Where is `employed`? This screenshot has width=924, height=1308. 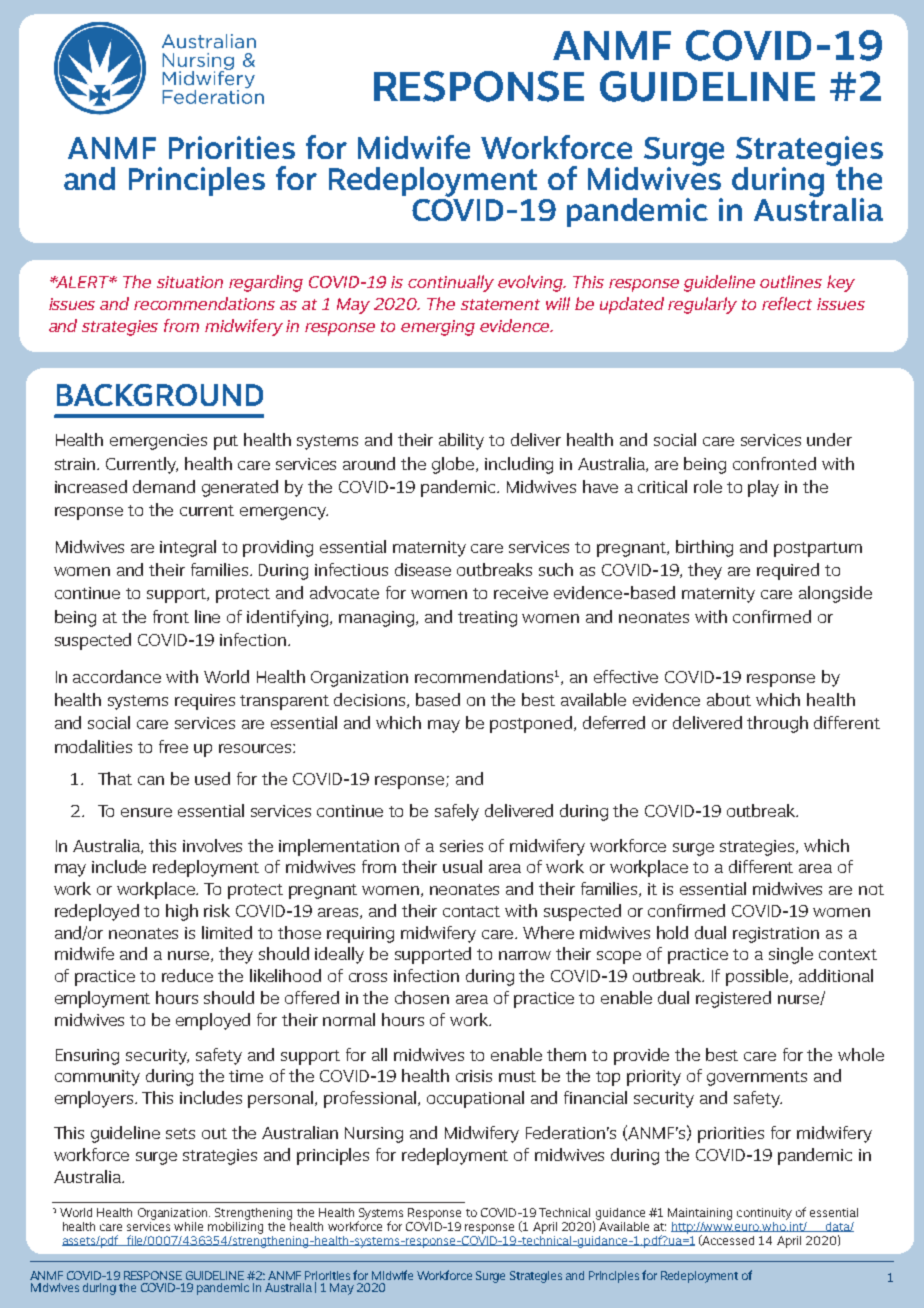
employed is located at coordinates (213, 1021).
